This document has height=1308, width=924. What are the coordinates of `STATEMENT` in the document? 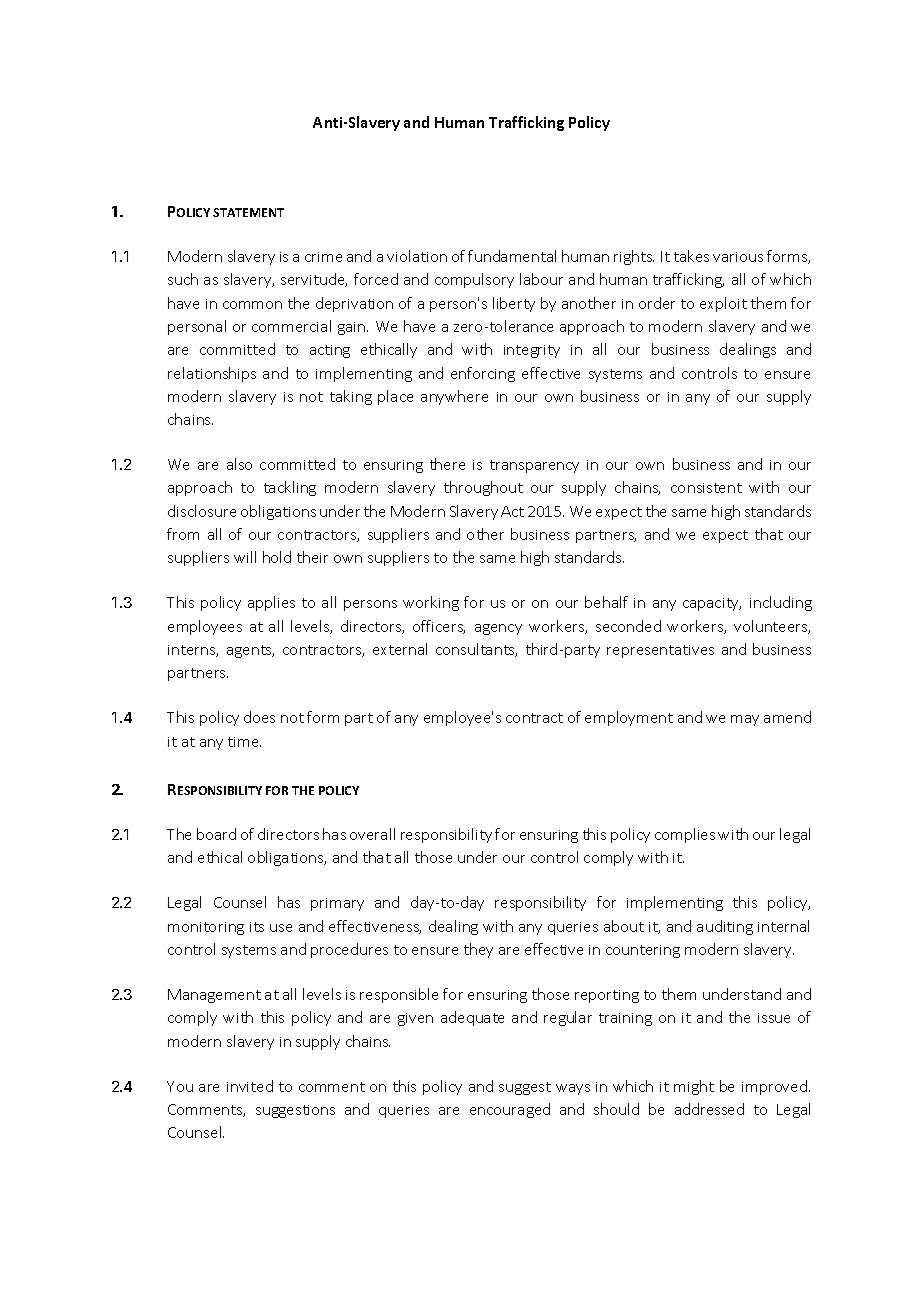 It's located at (248, 212).
